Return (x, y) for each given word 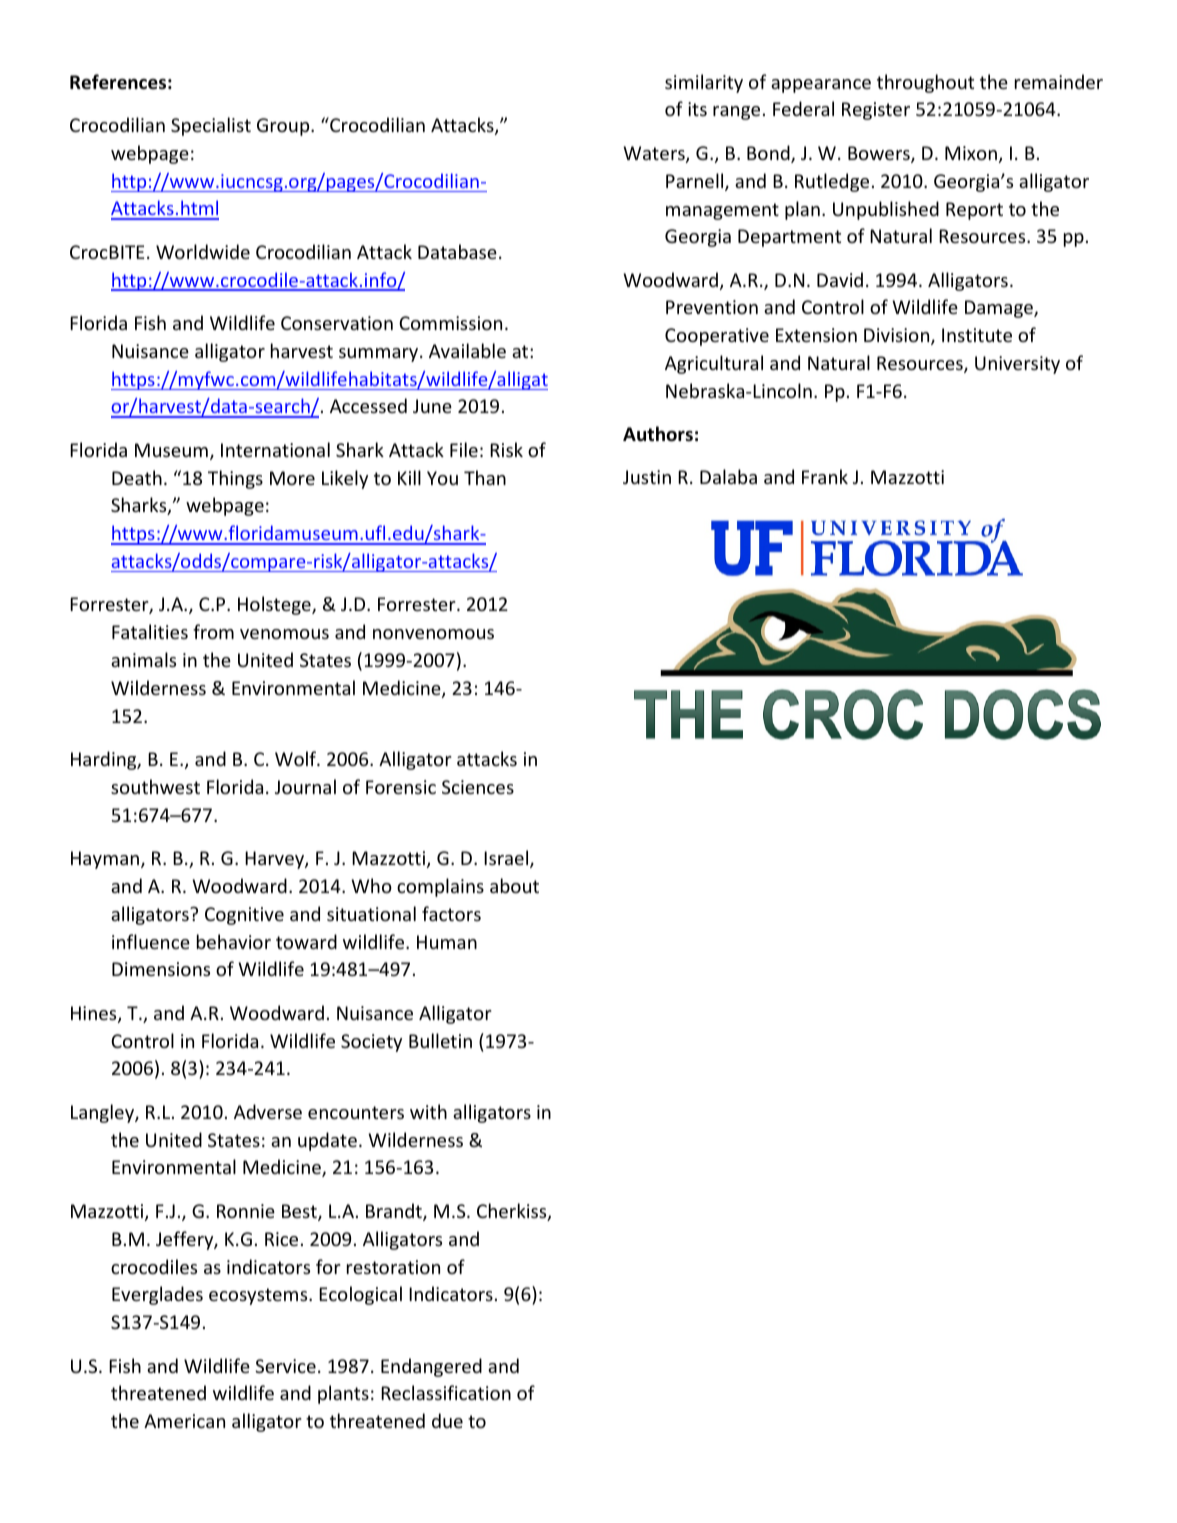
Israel (507, 859)
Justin (647, 477)
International (275, 449)
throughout (925, 83)
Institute (977, 335)
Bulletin (440, 1040)
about (514, 885)
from (213, 631)
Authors (658, 434)
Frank (825, 476)
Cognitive (244, 916)
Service (285, 1366)
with (428, 1111)
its (697, 109)
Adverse (268, 1111)
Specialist (211, 126)
